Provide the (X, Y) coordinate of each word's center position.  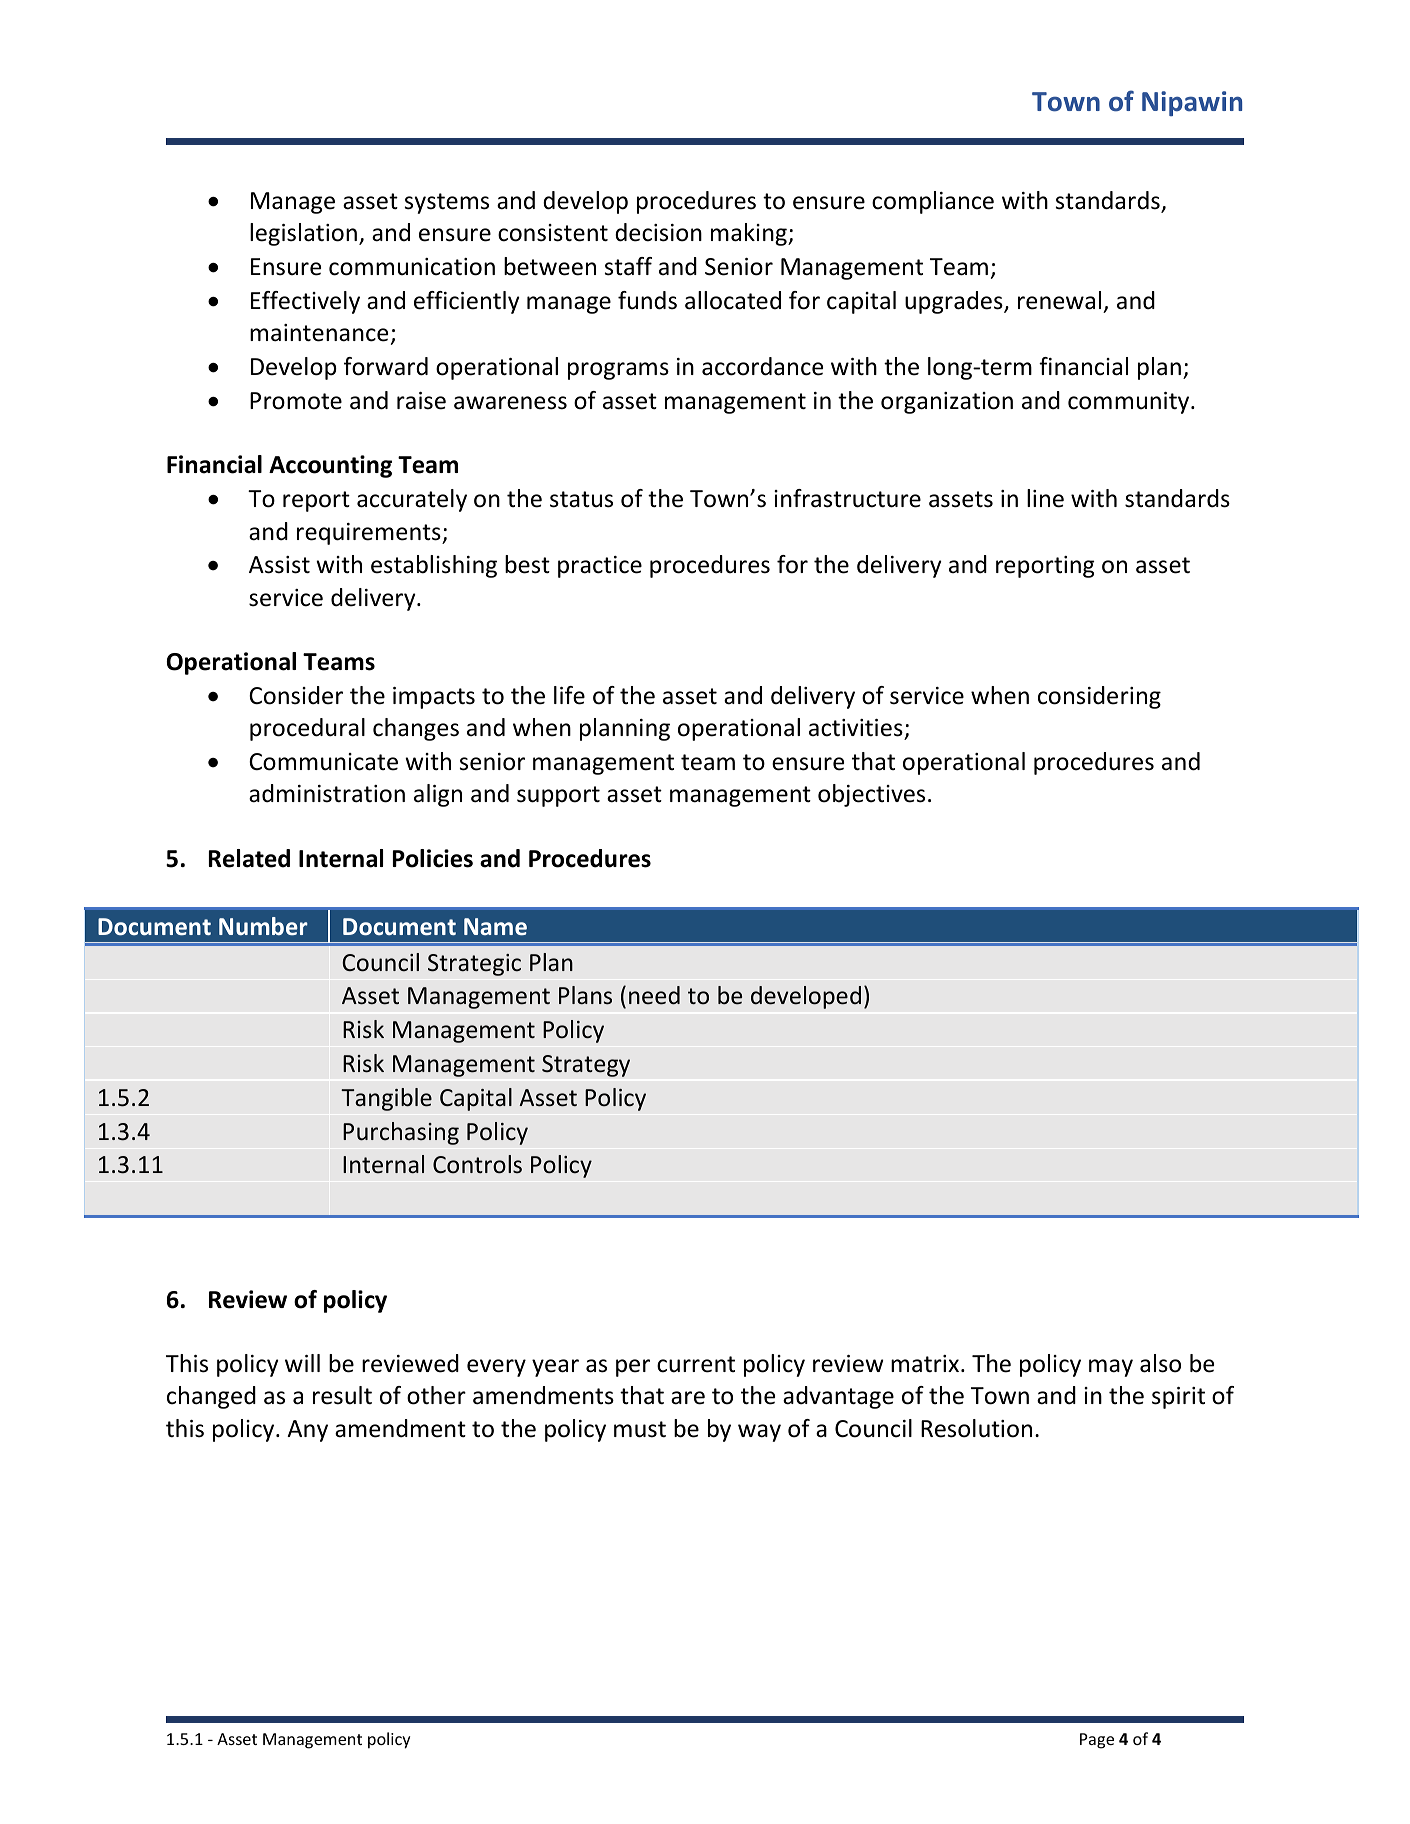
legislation (303, 234)
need (654, 995)
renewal (1059, 300)
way (759, 1433)
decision (658, 232)
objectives (871, 795)
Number (263, 926)
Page (1097, 1741)
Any (307, 1431)
